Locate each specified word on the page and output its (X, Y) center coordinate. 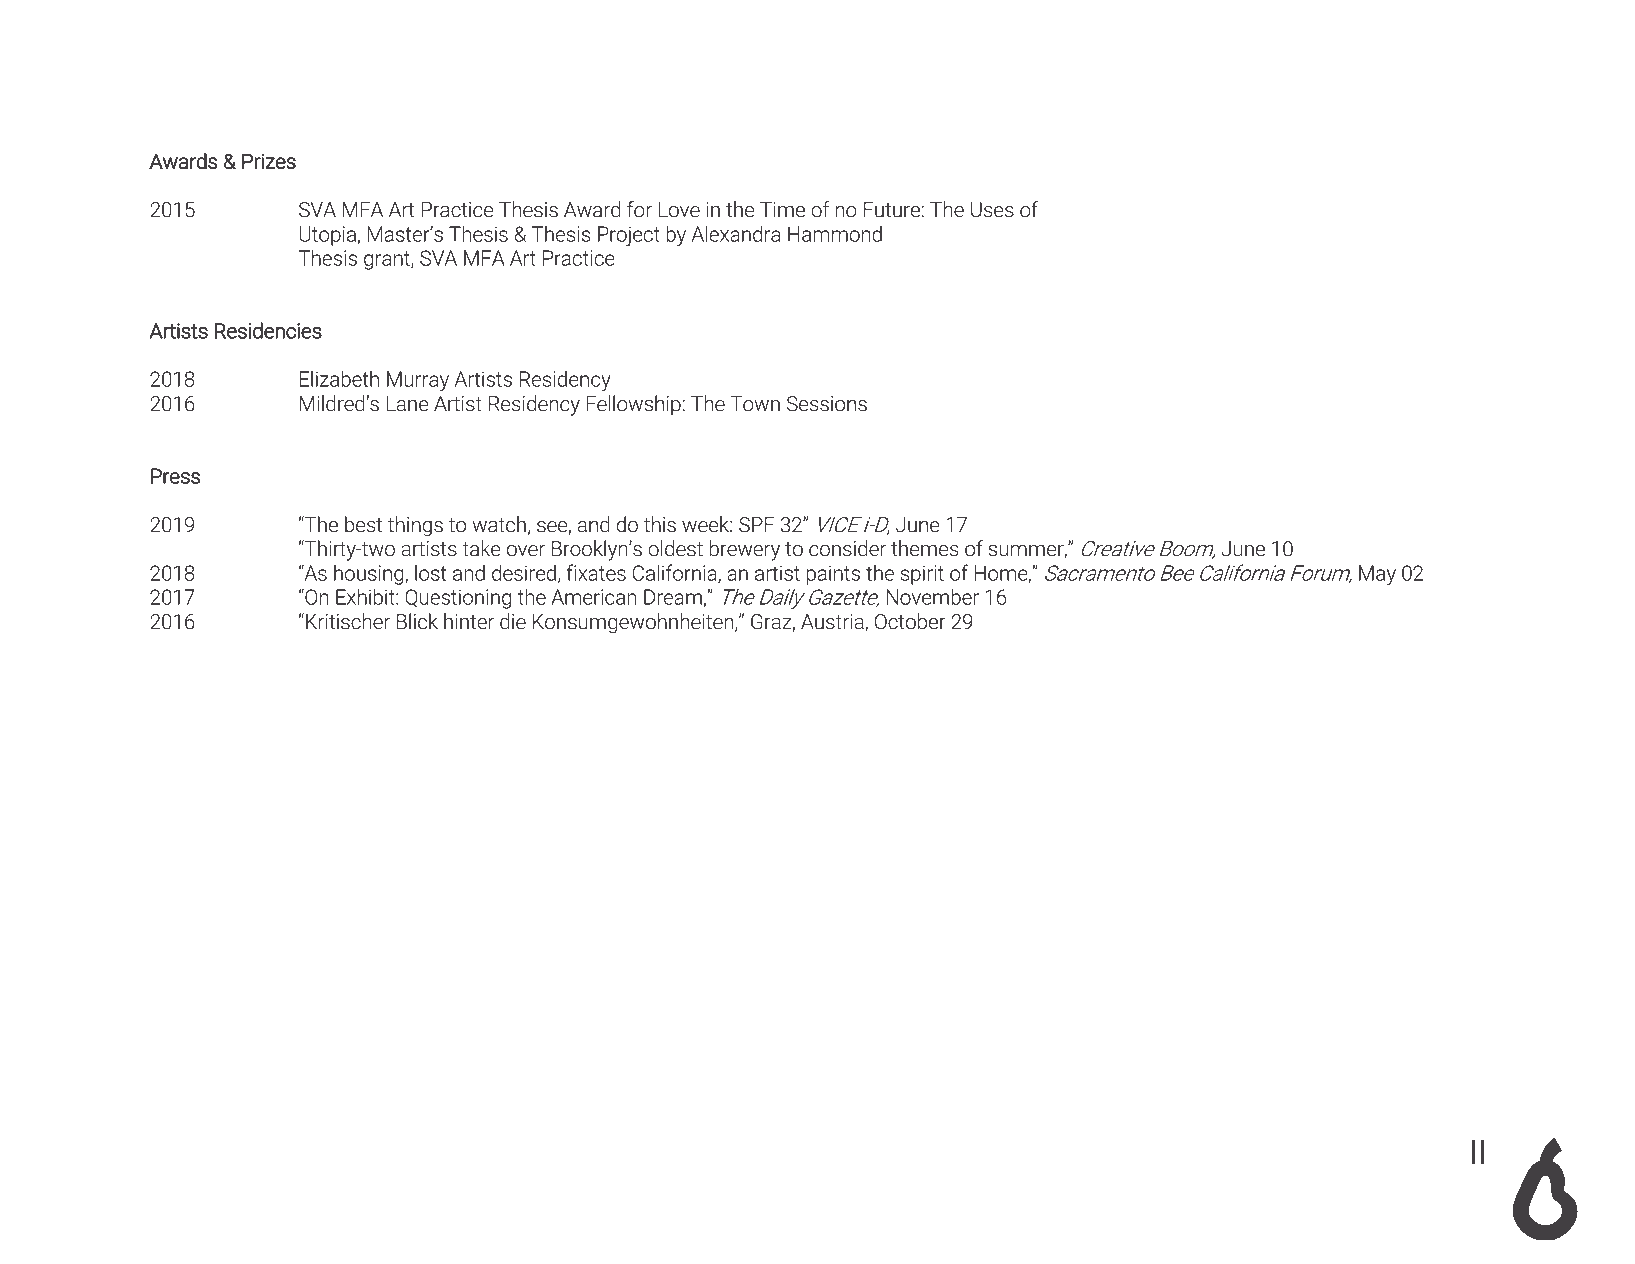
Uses (992, 210)
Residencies (268, 330)
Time (782, 210)
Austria (833, 623)
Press (175, 476)
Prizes (269, 161)
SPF (757, 525)
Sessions (827, 404)
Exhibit (366, 597)
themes (925, 548)
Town (755, 404)
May (1377, 575)
